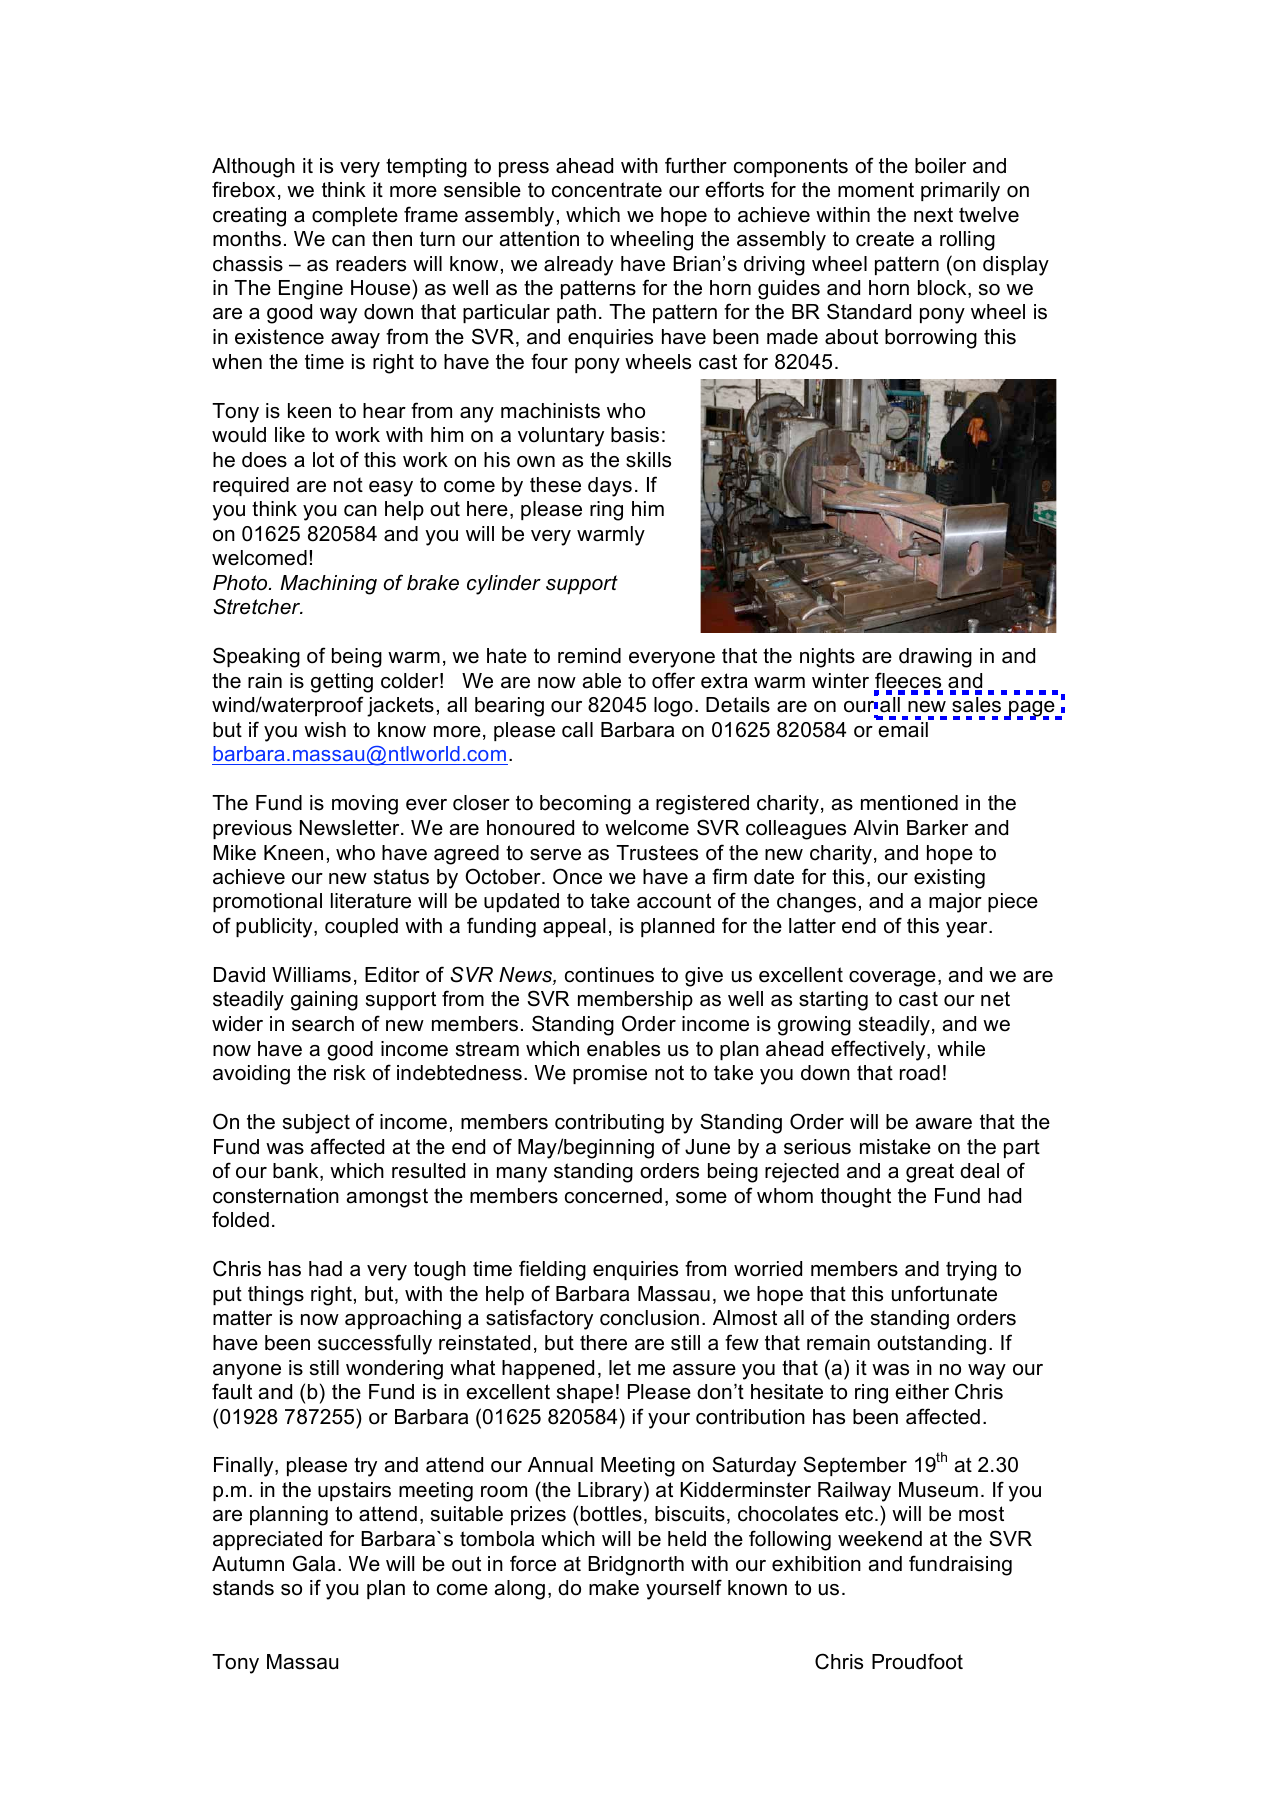  What do you see at coordinates (931, 339) in the document?
I see `borrowing` at bounding box center [931, 339].
